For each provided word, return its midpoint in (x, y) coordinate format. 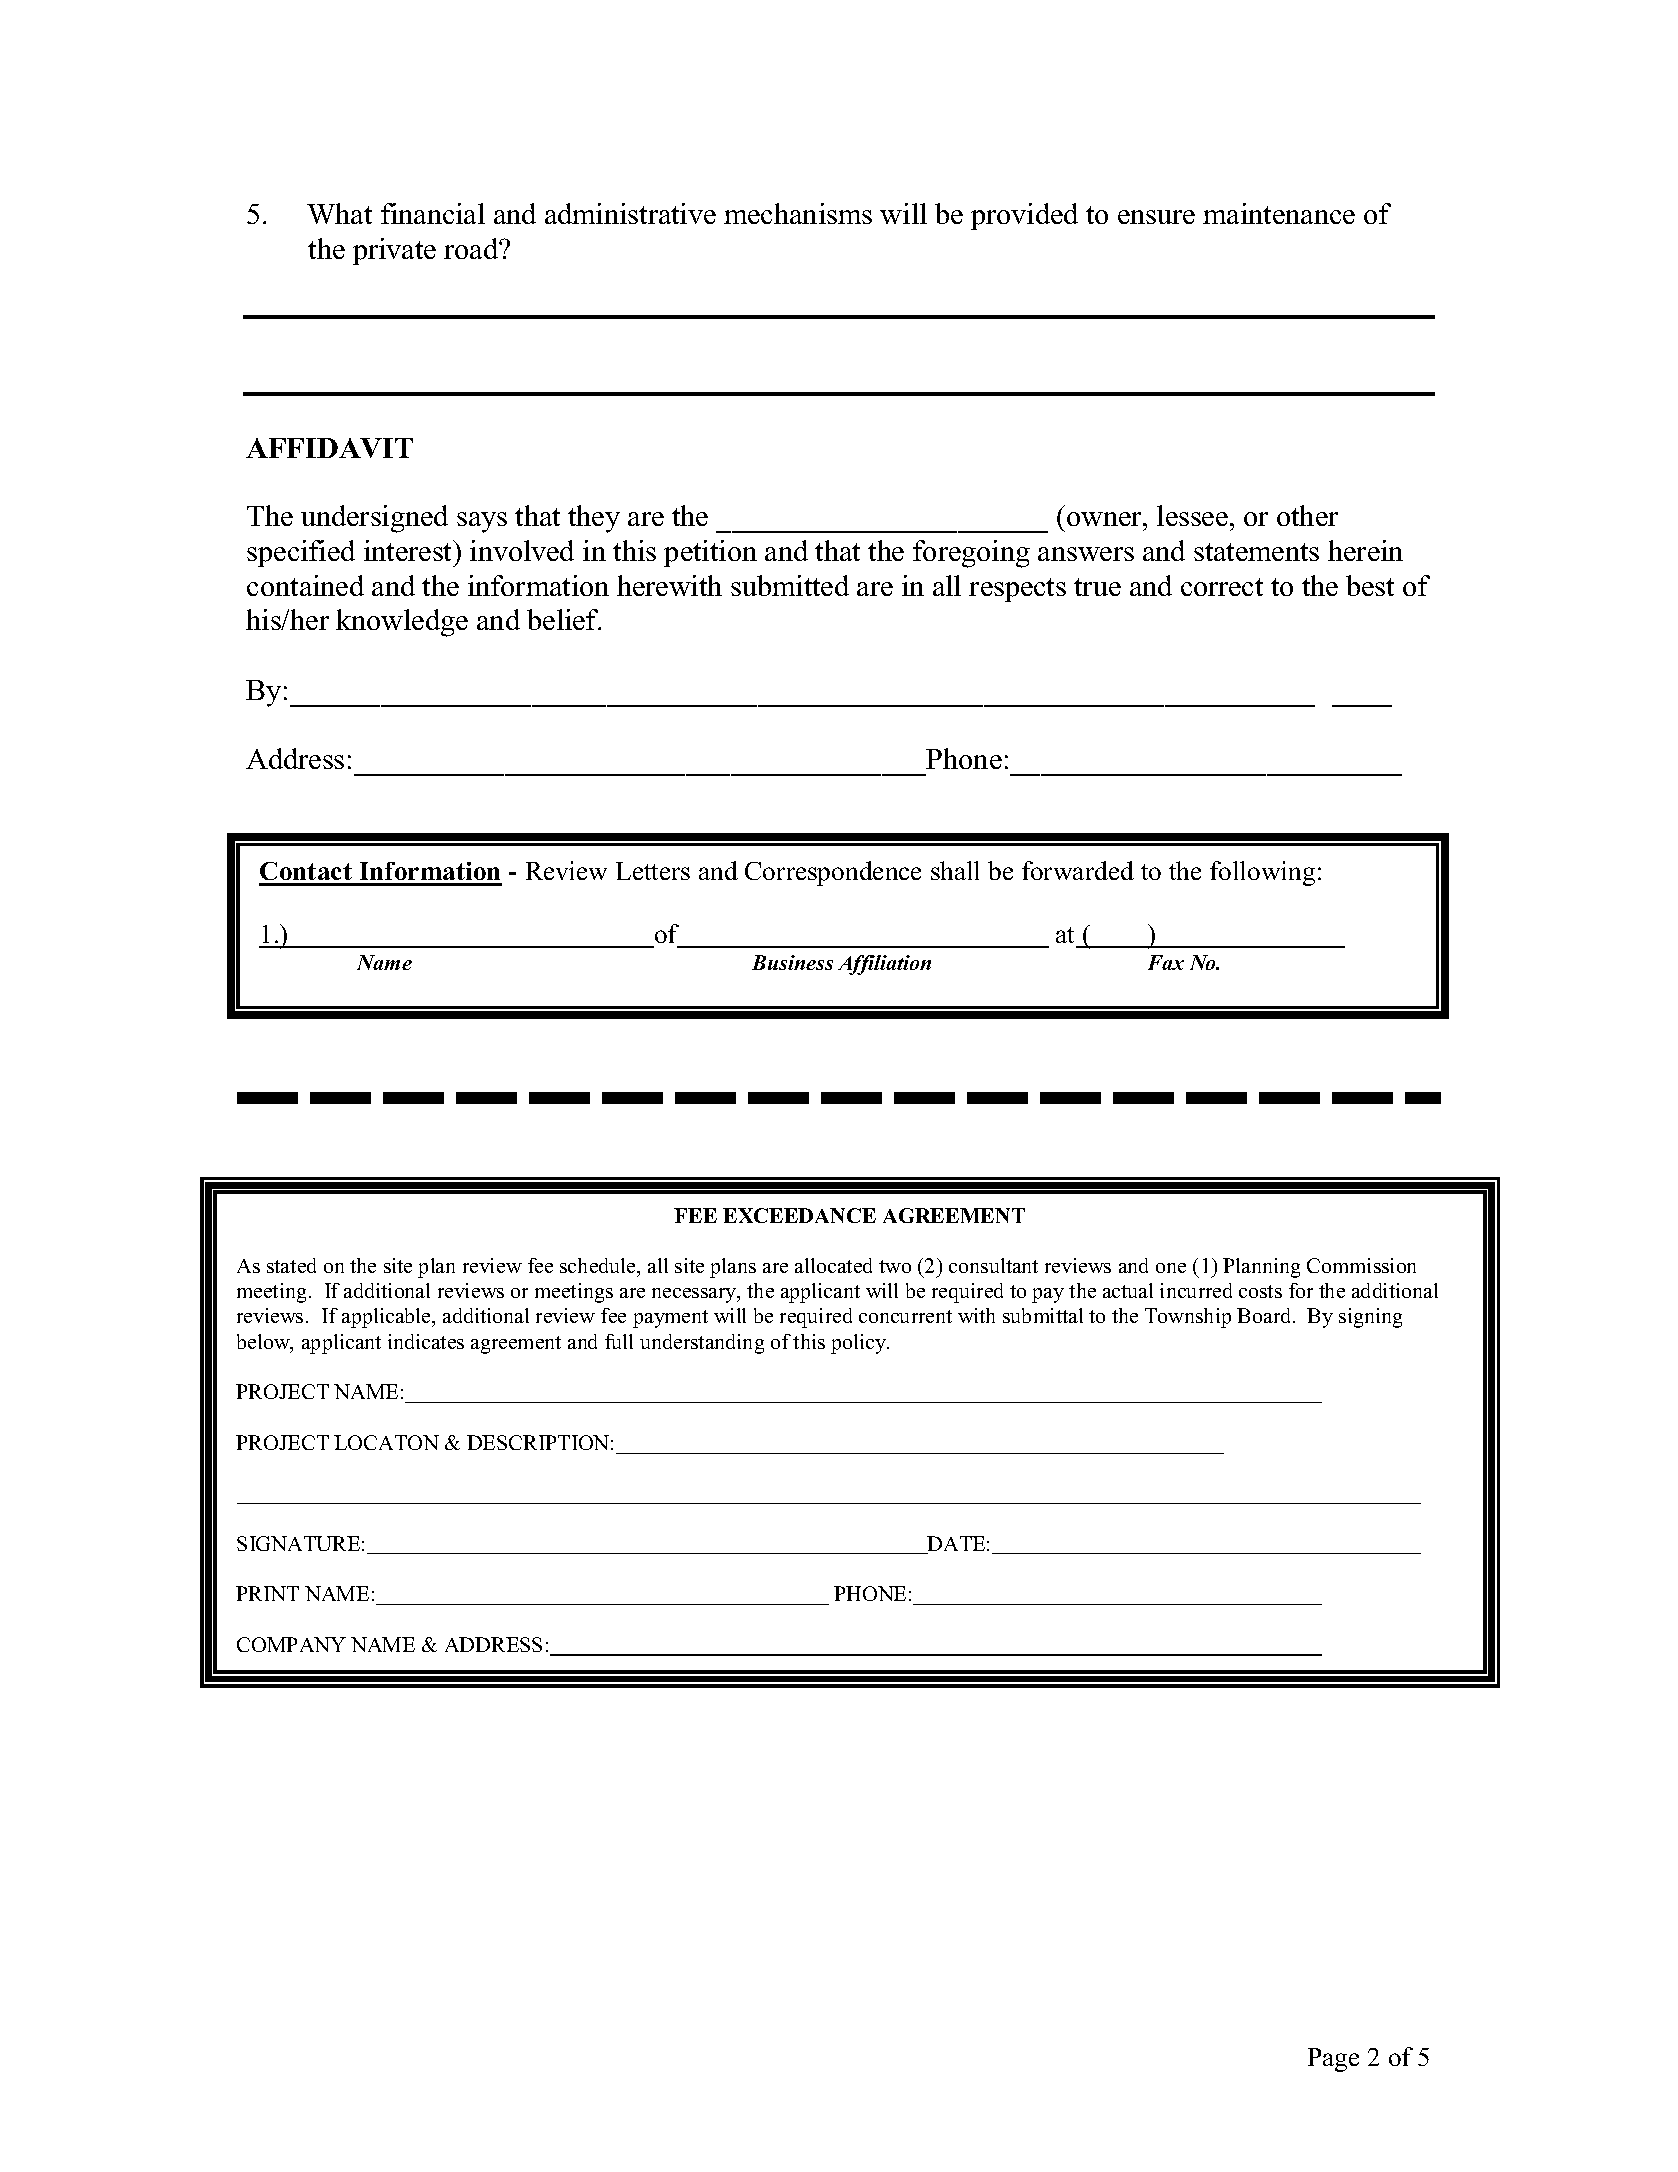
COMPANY (291, 1644)
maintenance (1279, 213)
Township (1188, 1318)
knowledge (402, 623)
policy (860, 1344)
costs (1260, 1291)
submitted (790, 585)
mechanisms (798, 213)
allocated (833, 1265)
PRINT (267, 1593)
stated (291, 1265)
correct (1222, 587)
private (394, 251)
